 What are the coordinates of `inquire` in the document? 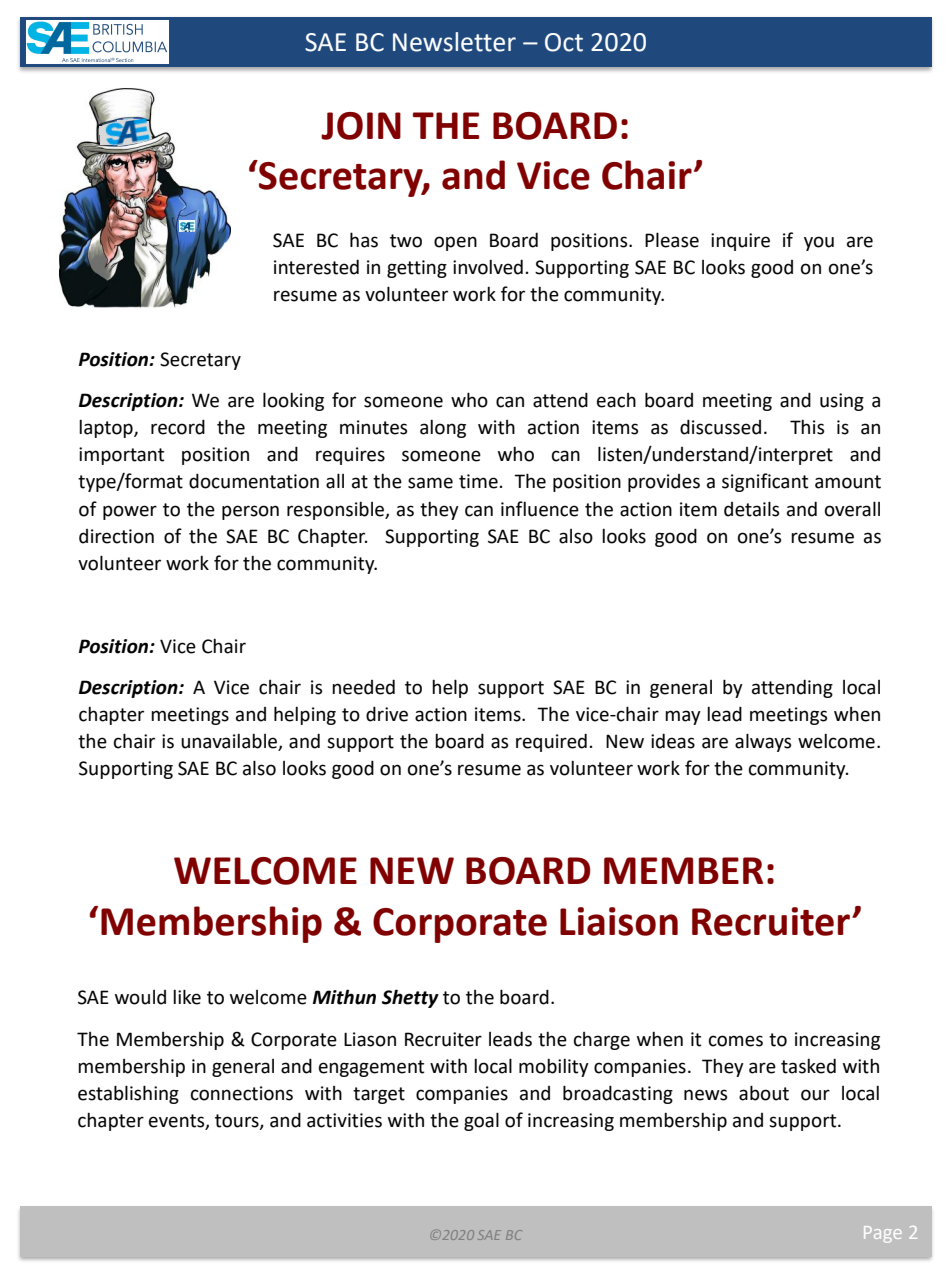 It's located at (740, 242).
